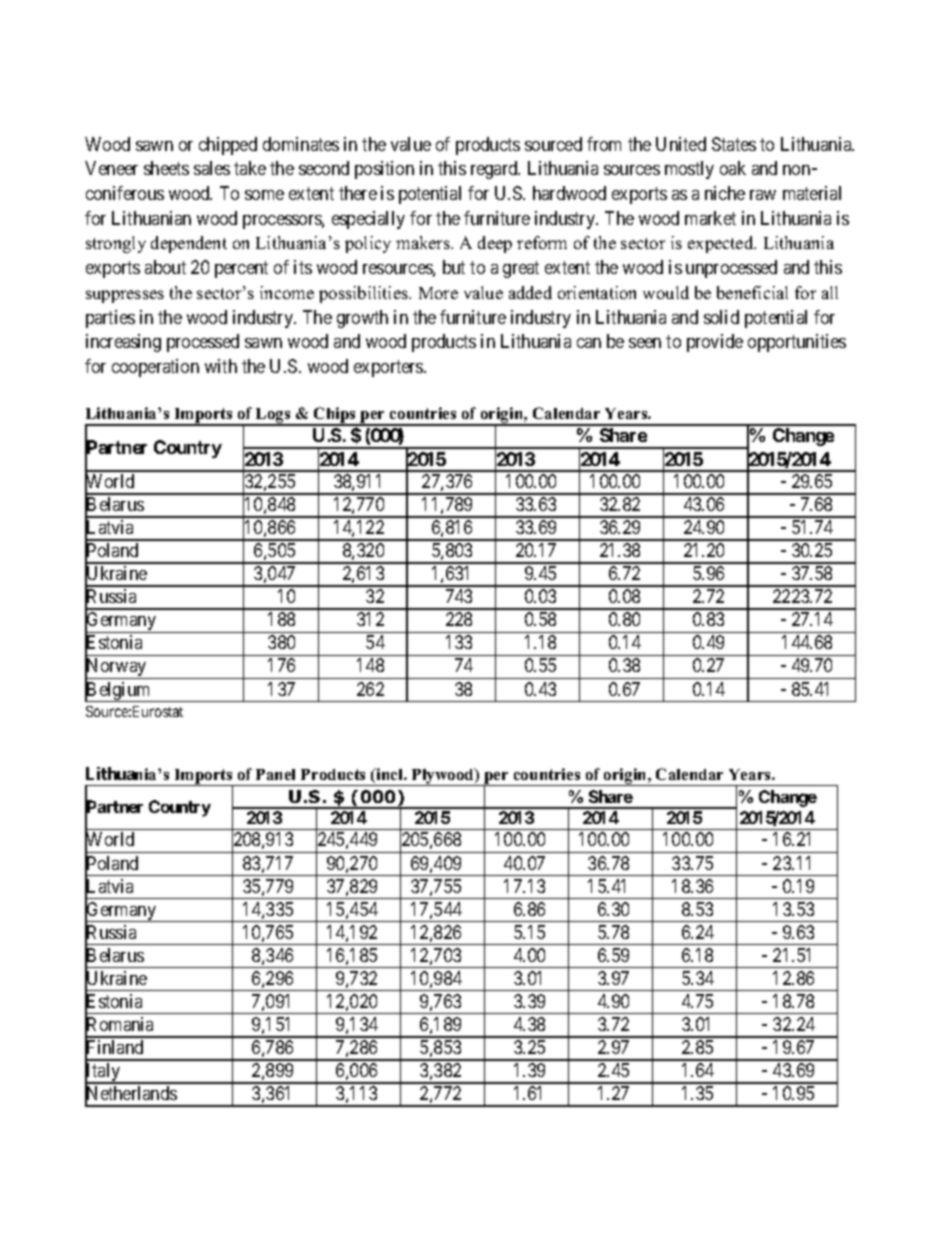 The width and height of the screenshot is (952, 1233). What do you see at coordinates (495, 170) in the screenshot?
I see `regard` at bounding box center [495, 170].
